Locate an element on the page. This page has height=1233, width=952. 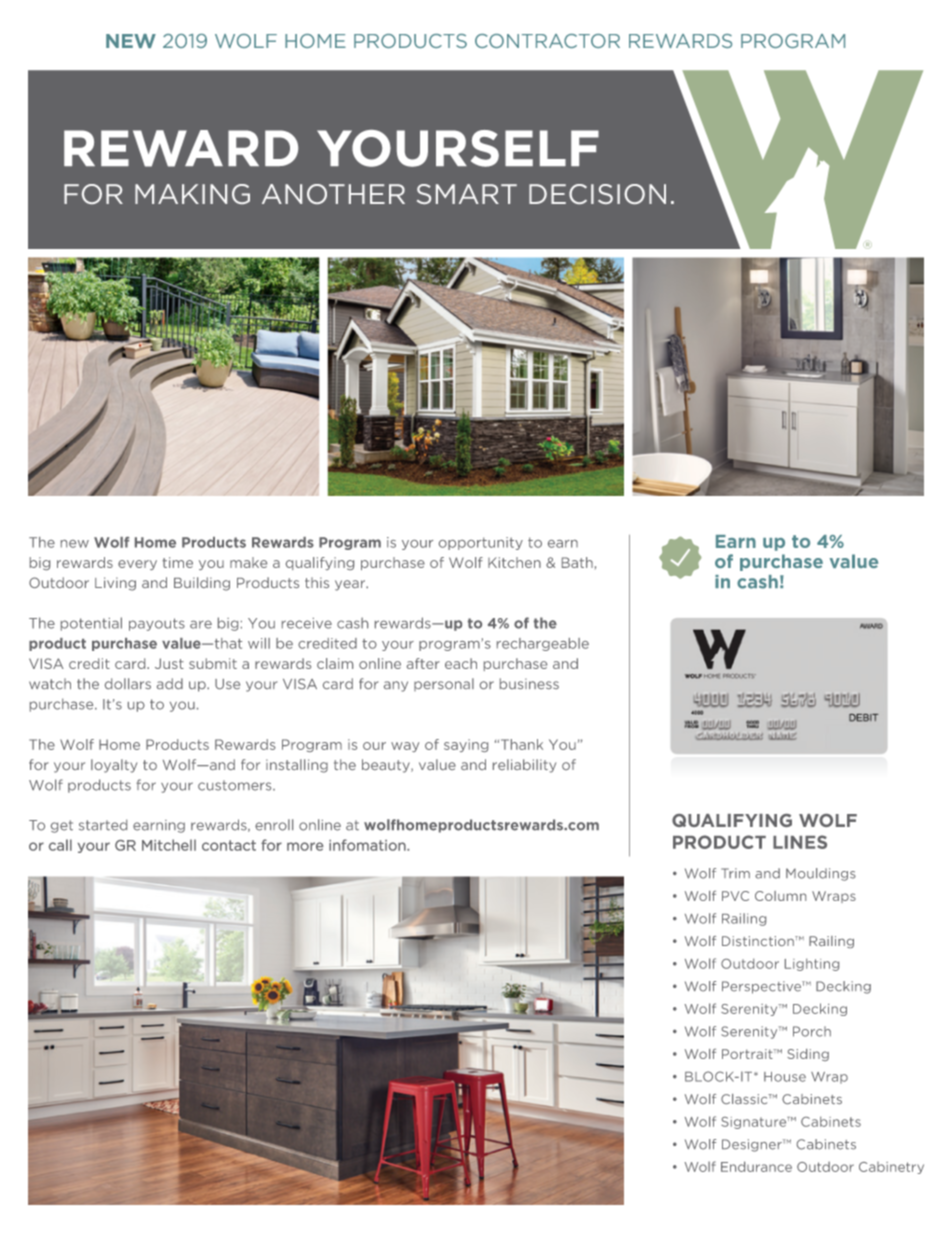
Column is located at coordinates (780, 896).
